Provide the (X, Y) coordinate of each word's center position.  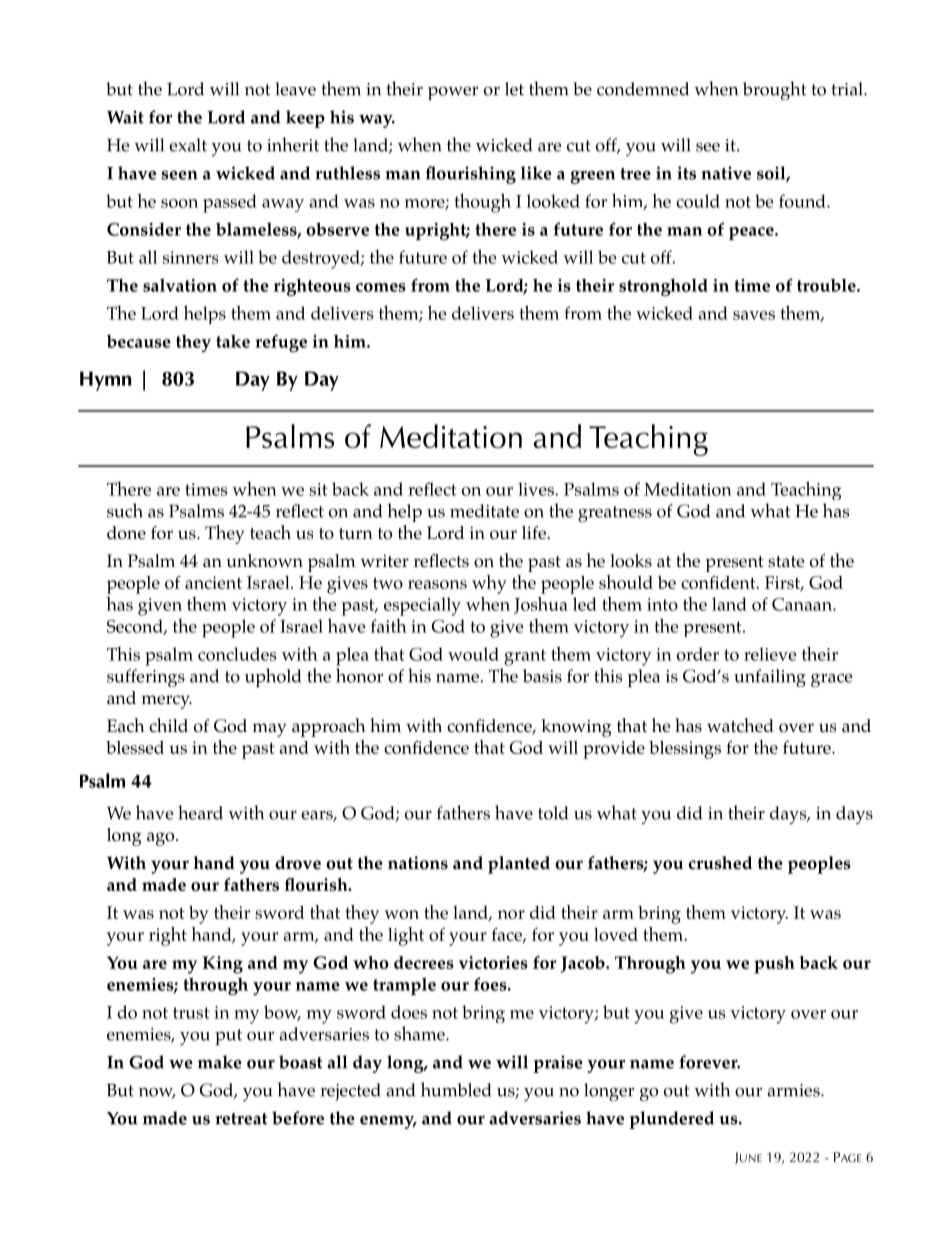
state (786, 562)
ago (162, 839)
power (453, 93)
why (489, 584)
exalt (188, 145)
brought (775, 90)
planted (519, 865)
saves (754, 315)
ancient (213, 582)
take (233, 341)
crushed (720, 863)
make (220, 1062)
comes (381, 287)
